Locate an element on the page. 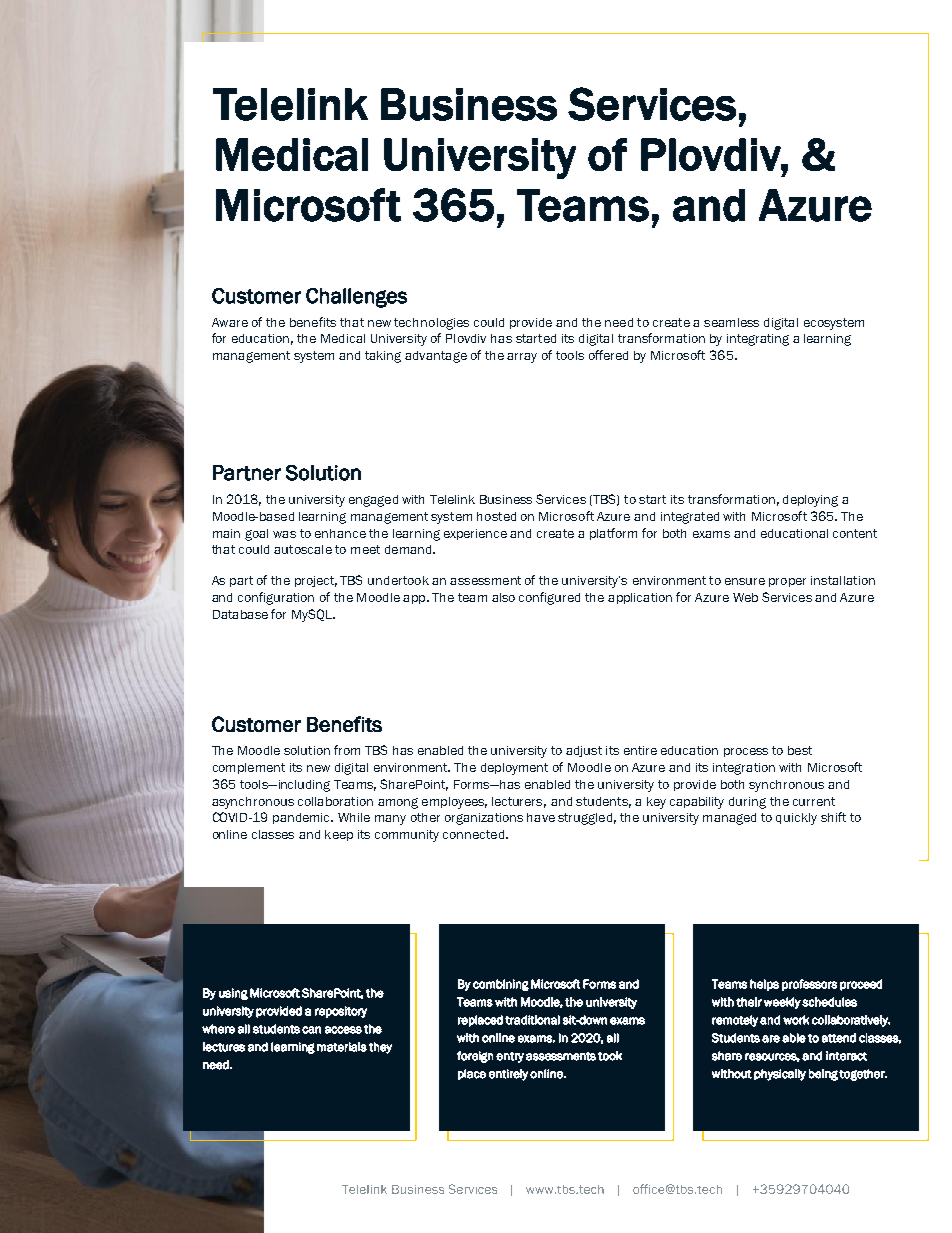 The height and width of the page is (1233, 952). array is located at coordinates (522, 358).
